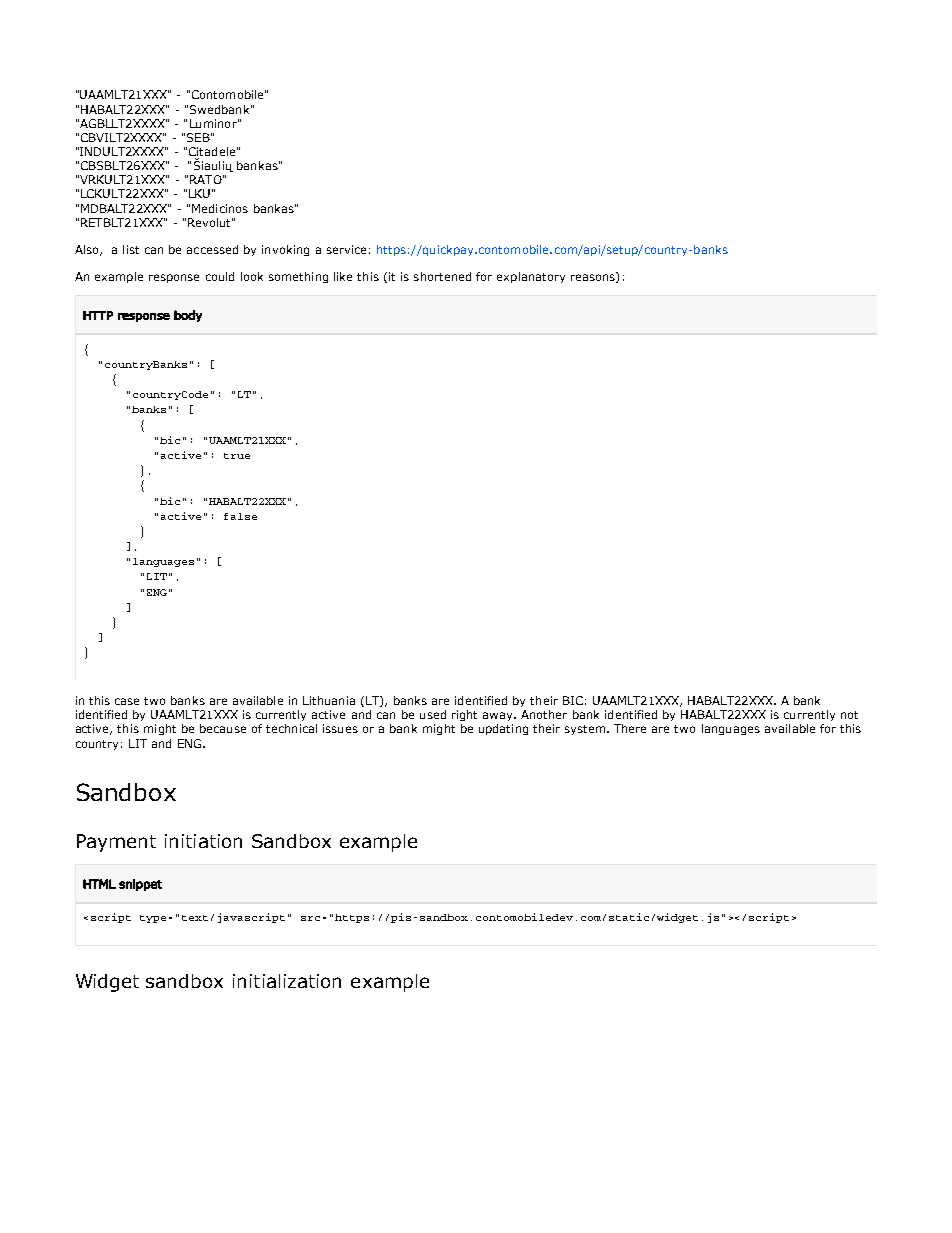 This screenshot has width=952, height=1233. I want to click on list, so click(131, 249).
